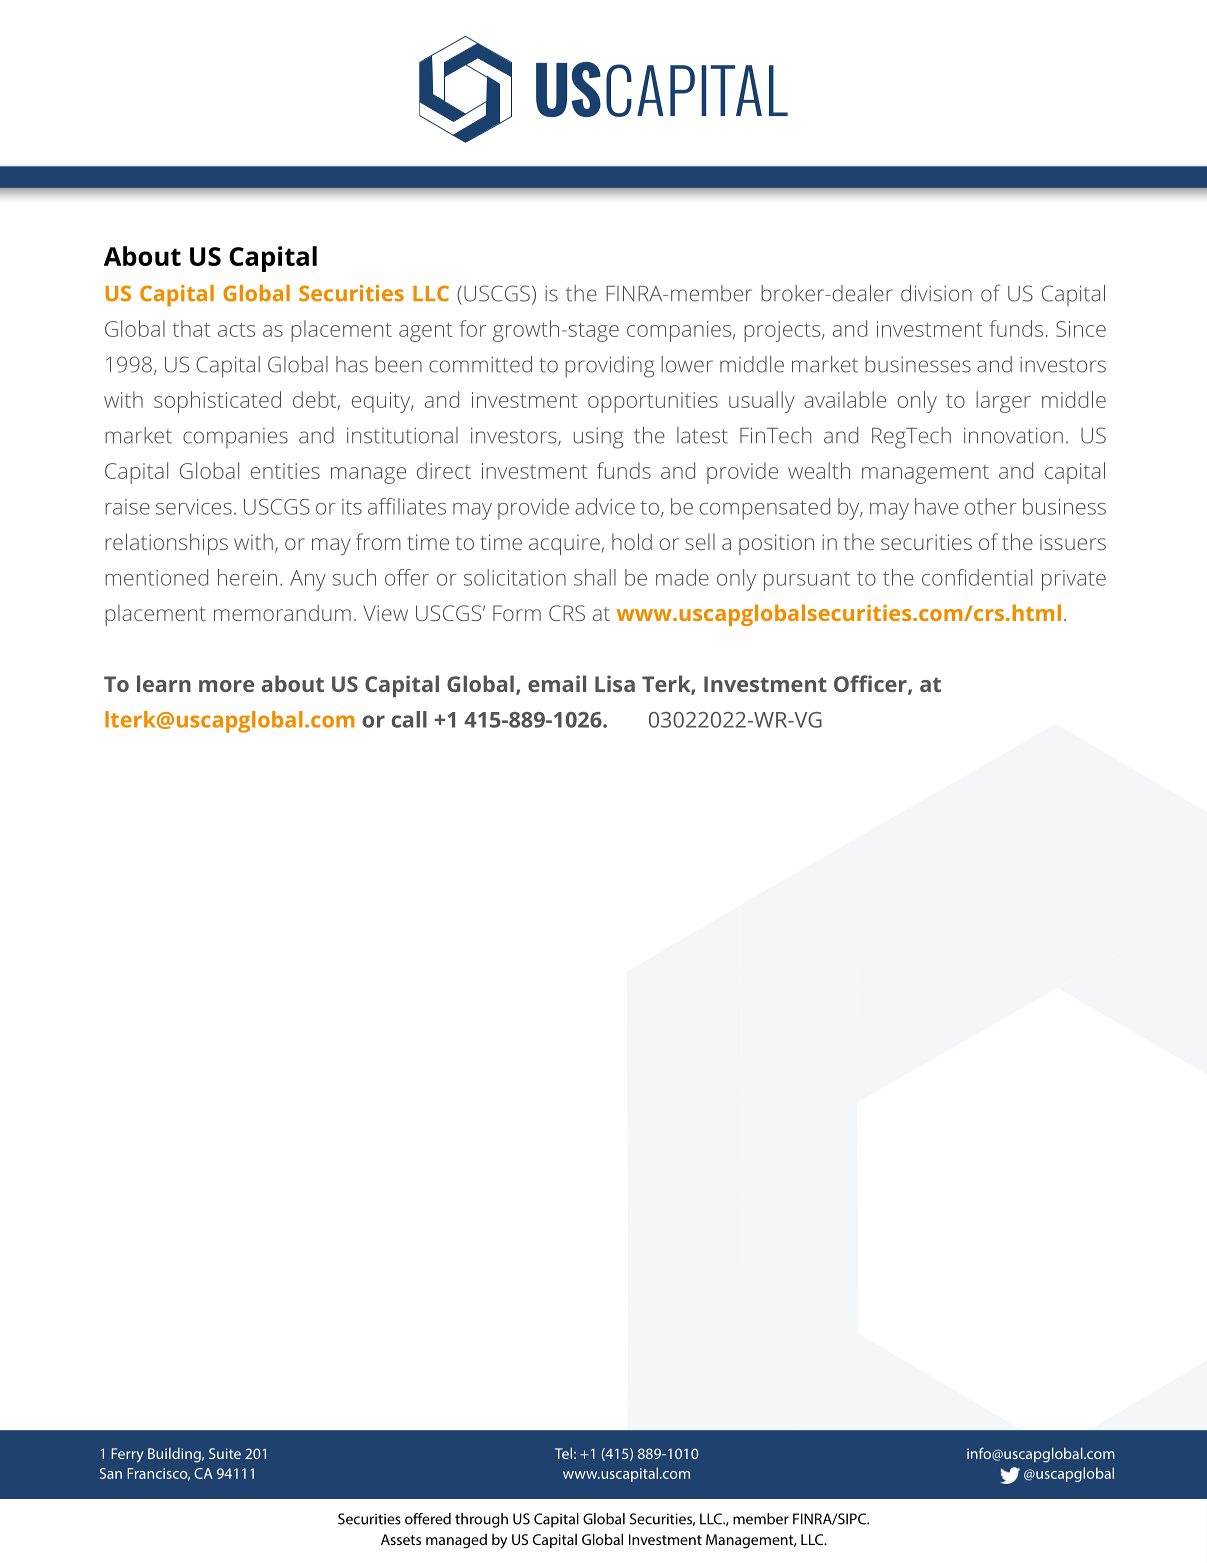 The height and width of the page is (1563, 1207). Describe the element at coordinates (225, 1453) in the page. I see `Suite` at that location.
